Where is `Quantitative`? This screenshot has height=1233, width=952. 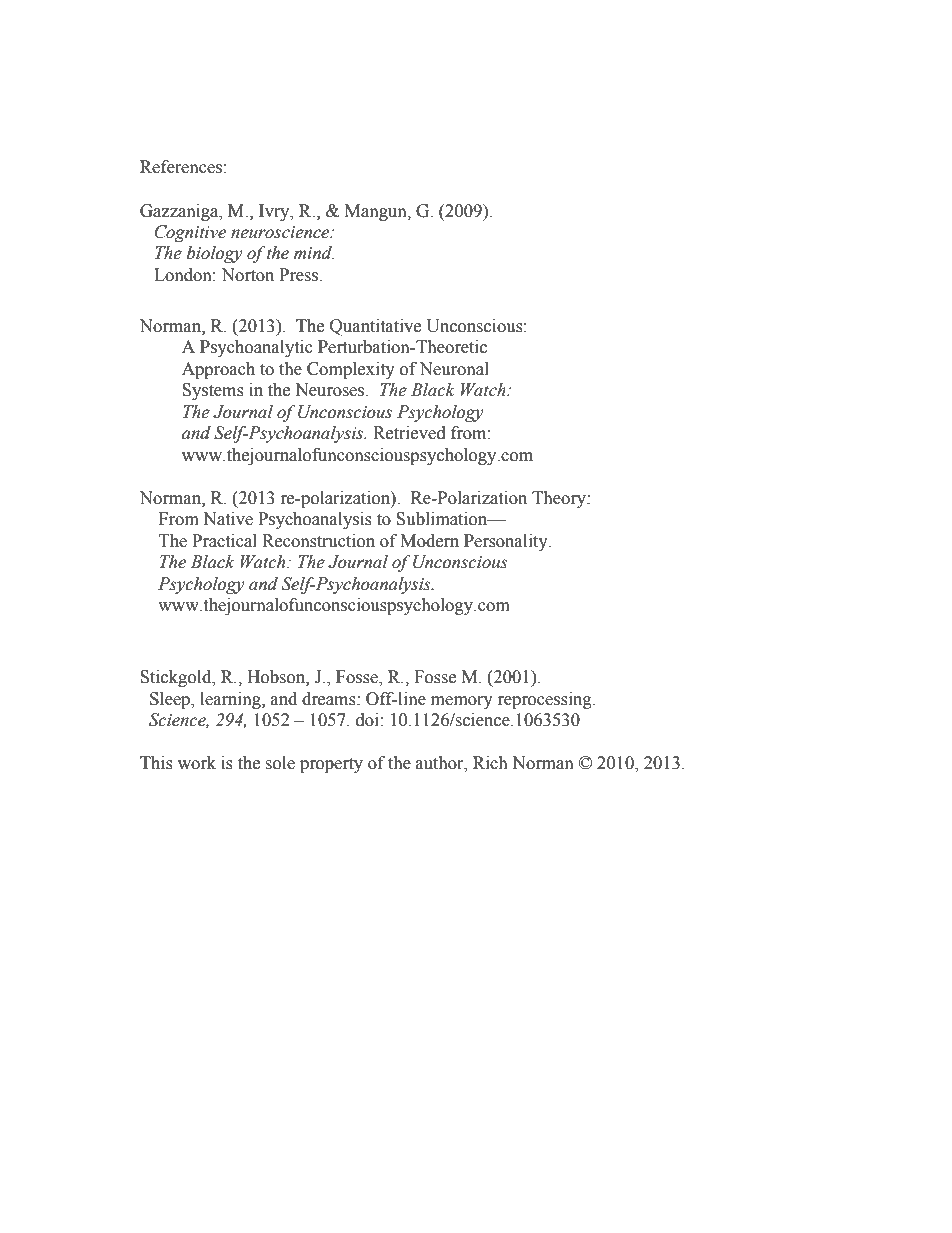 Quantitative is located at coordinates (375, 327).
